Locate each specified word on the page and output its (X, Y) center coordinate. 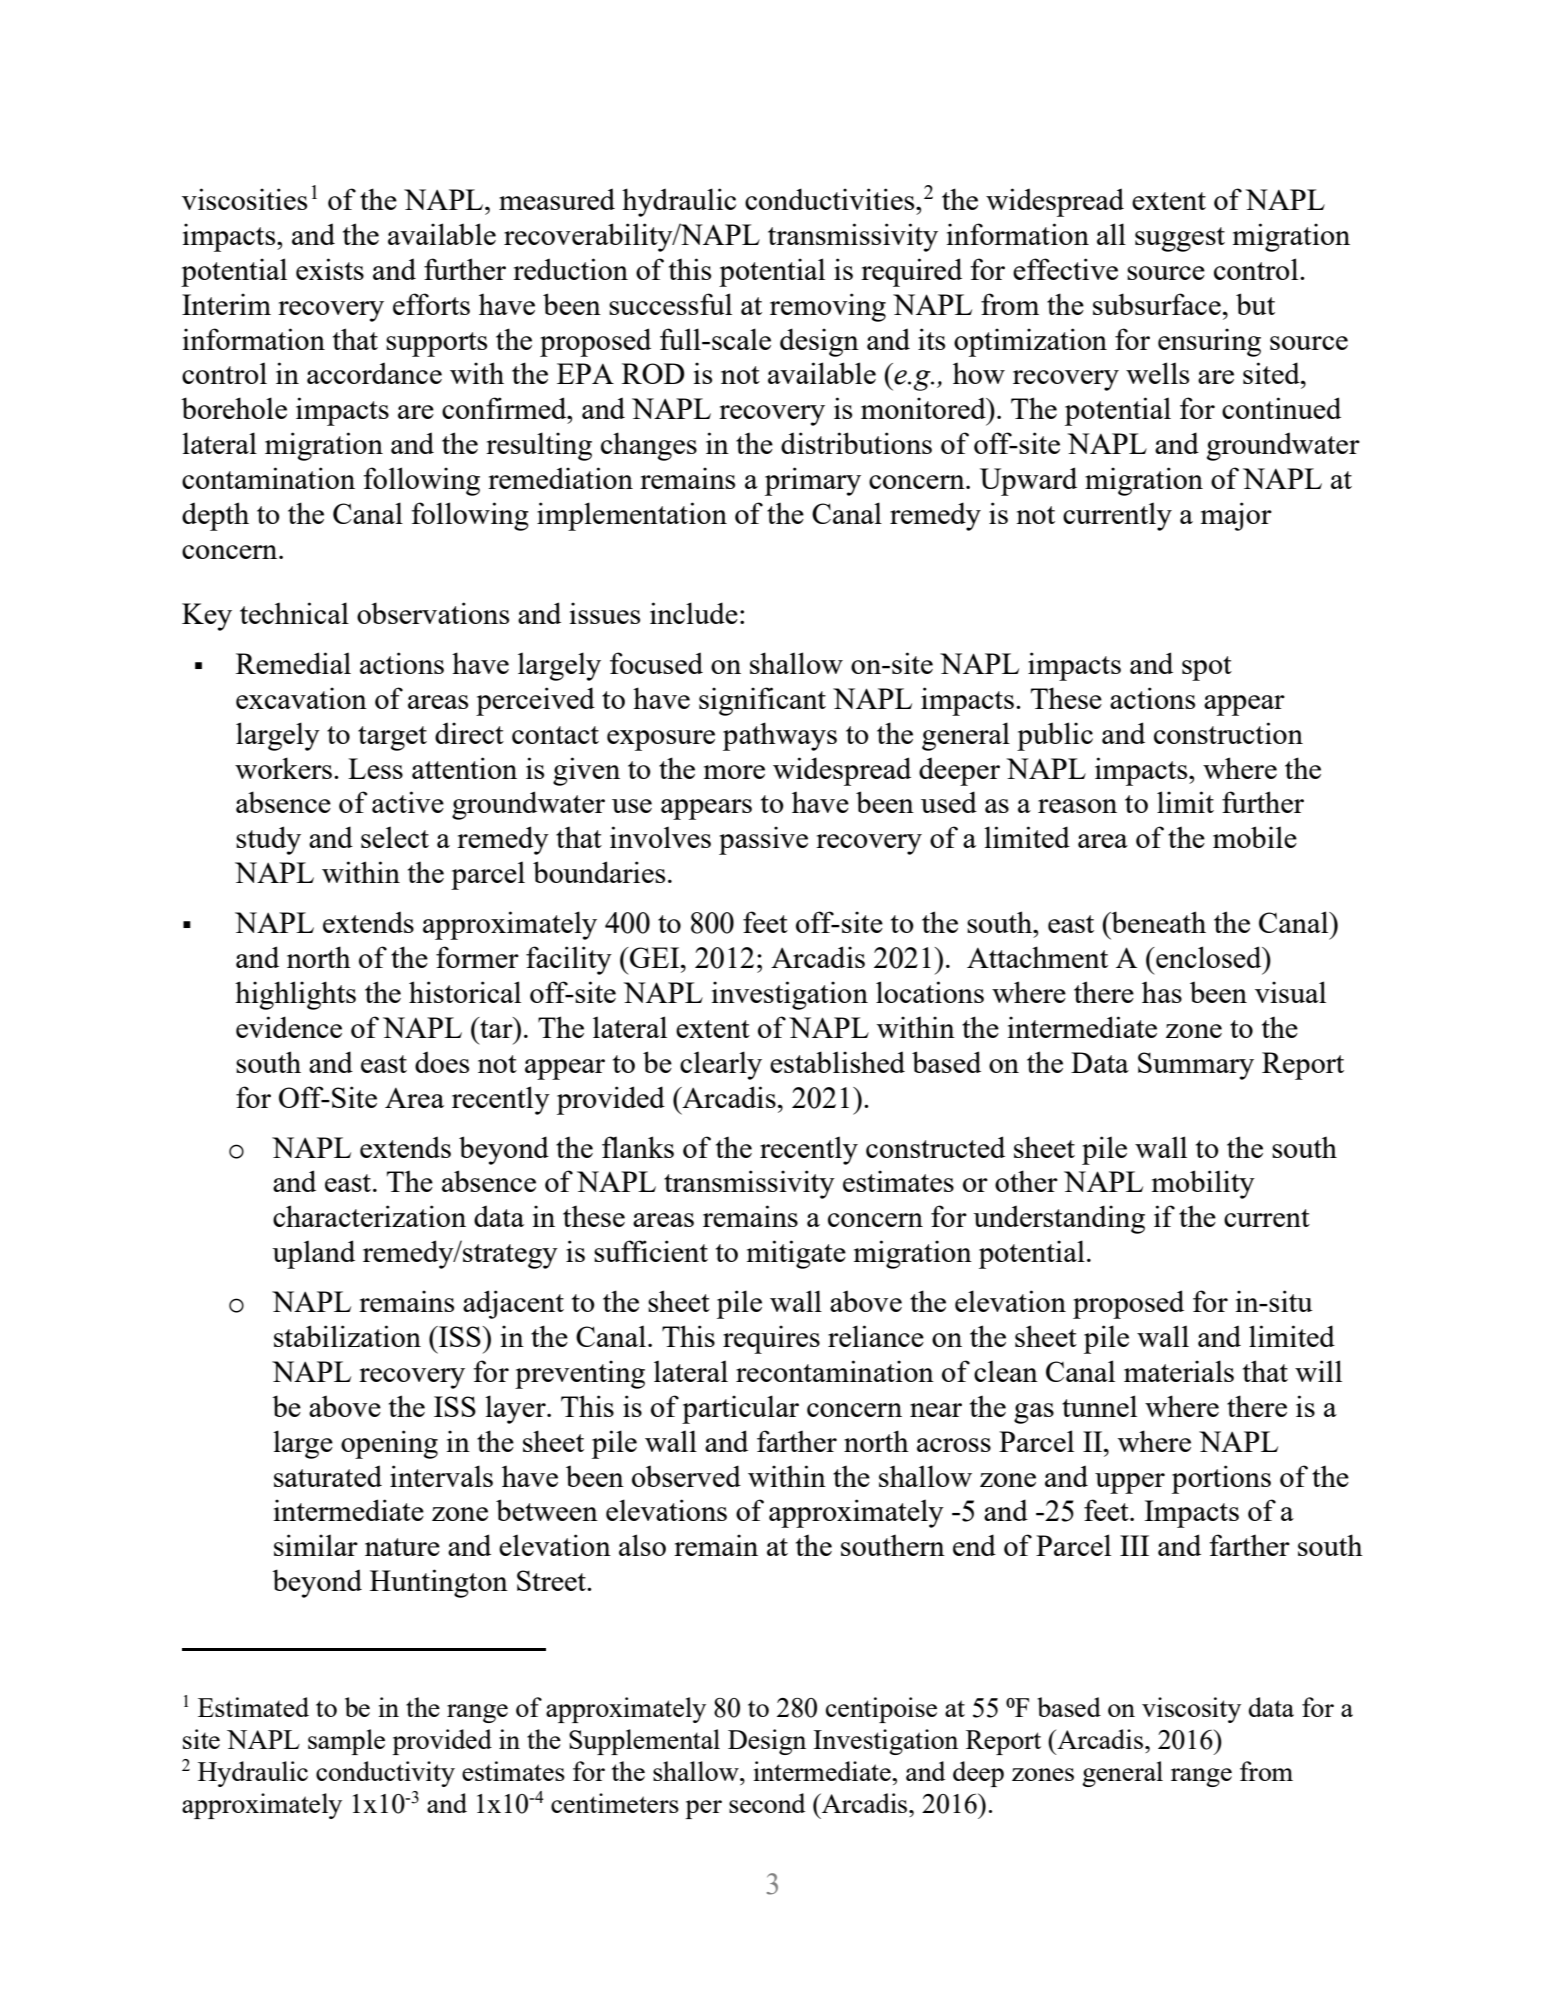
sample (346, 1742)
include (694, 613)
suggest (1180, 239)
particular (740, 1409)
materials (1179, 1371)
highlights (295, 995)
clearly (721, 1065)
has (1162, 992)
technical (294, 613)
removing (828, 307)
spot (1207, 668)
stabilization (347, 1336)
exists (330, 269)
